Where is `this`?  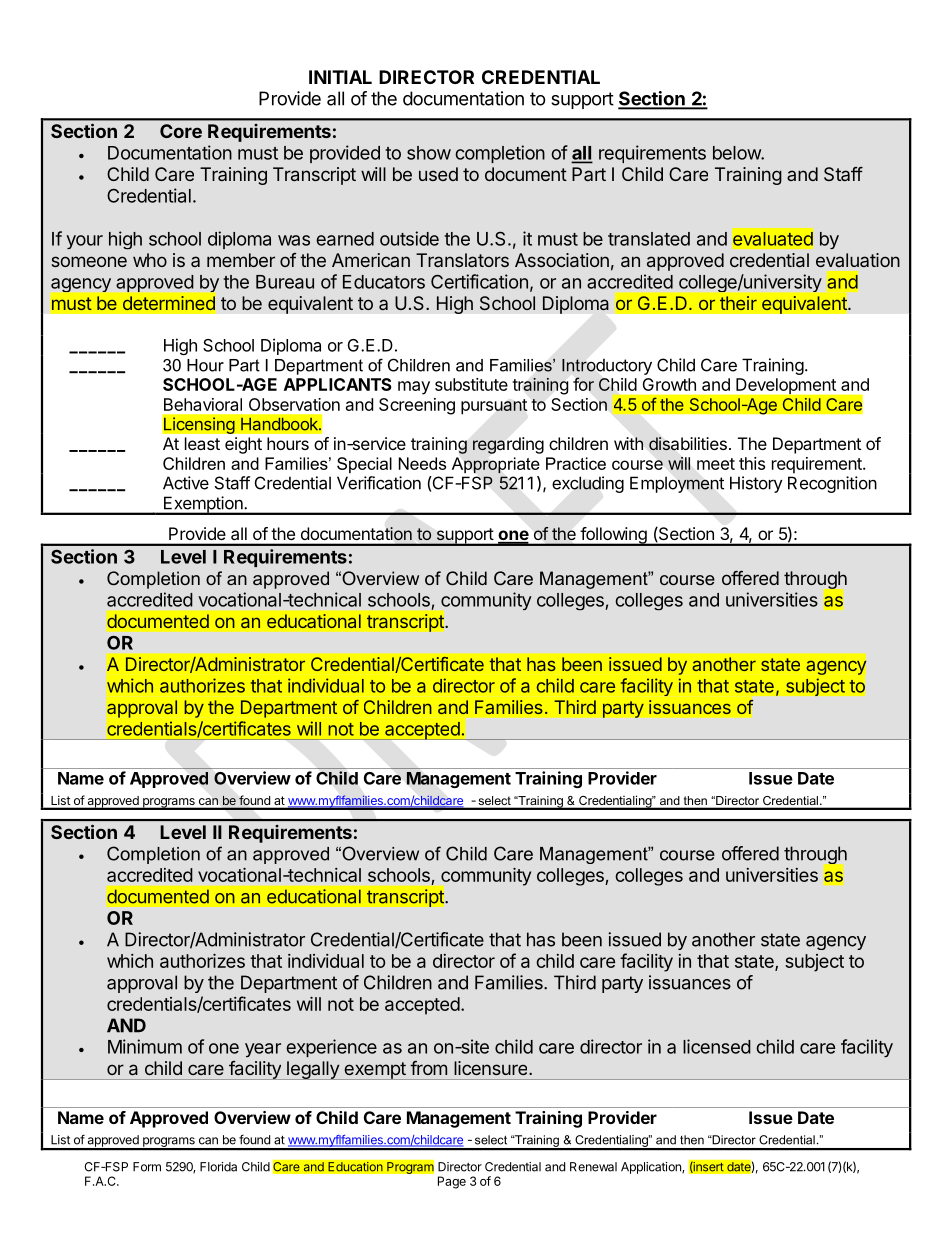
this is located at coordinates (752, 463).
